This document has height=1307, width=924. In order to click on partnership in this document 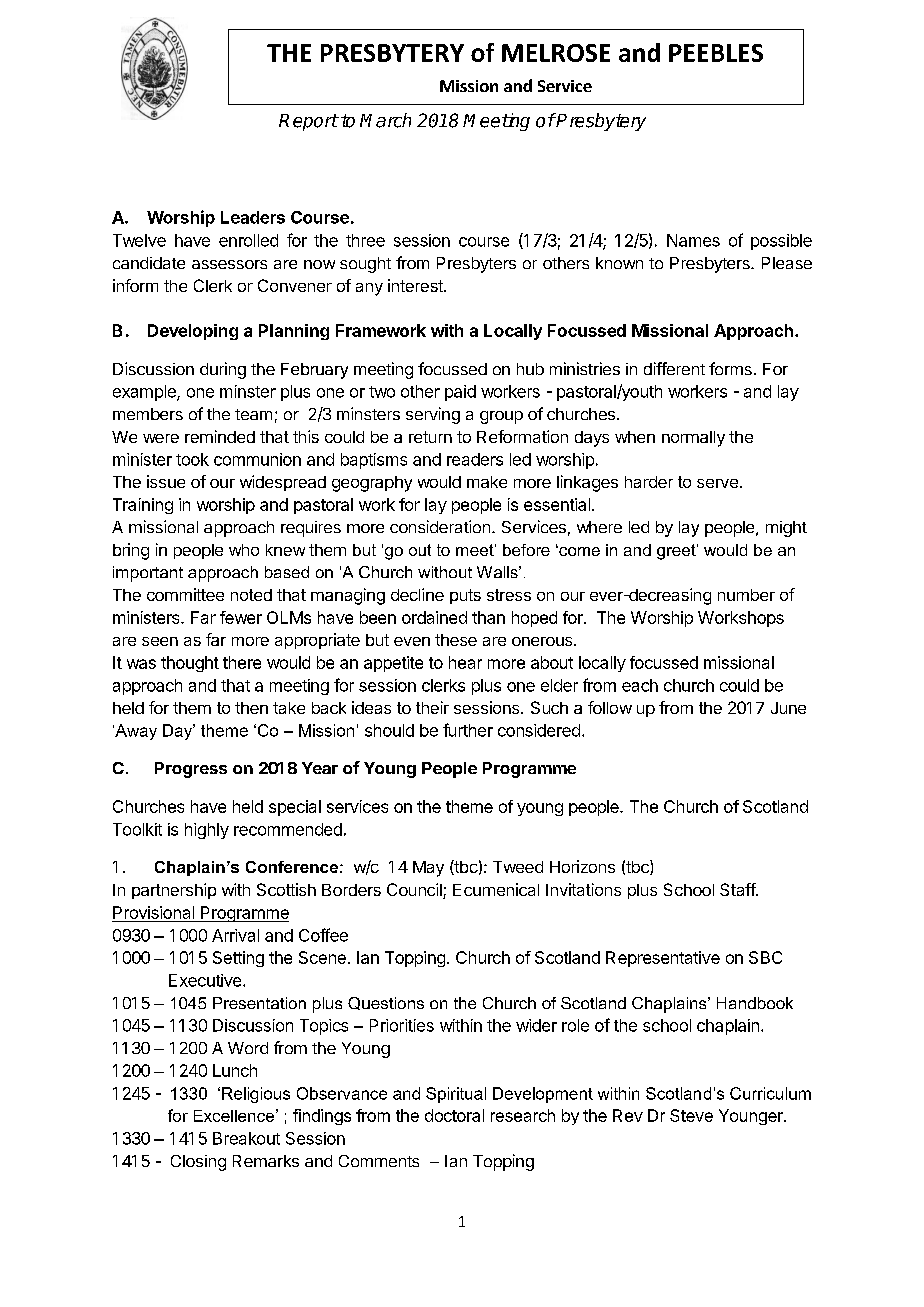, I will do `click(174, 891)`.
